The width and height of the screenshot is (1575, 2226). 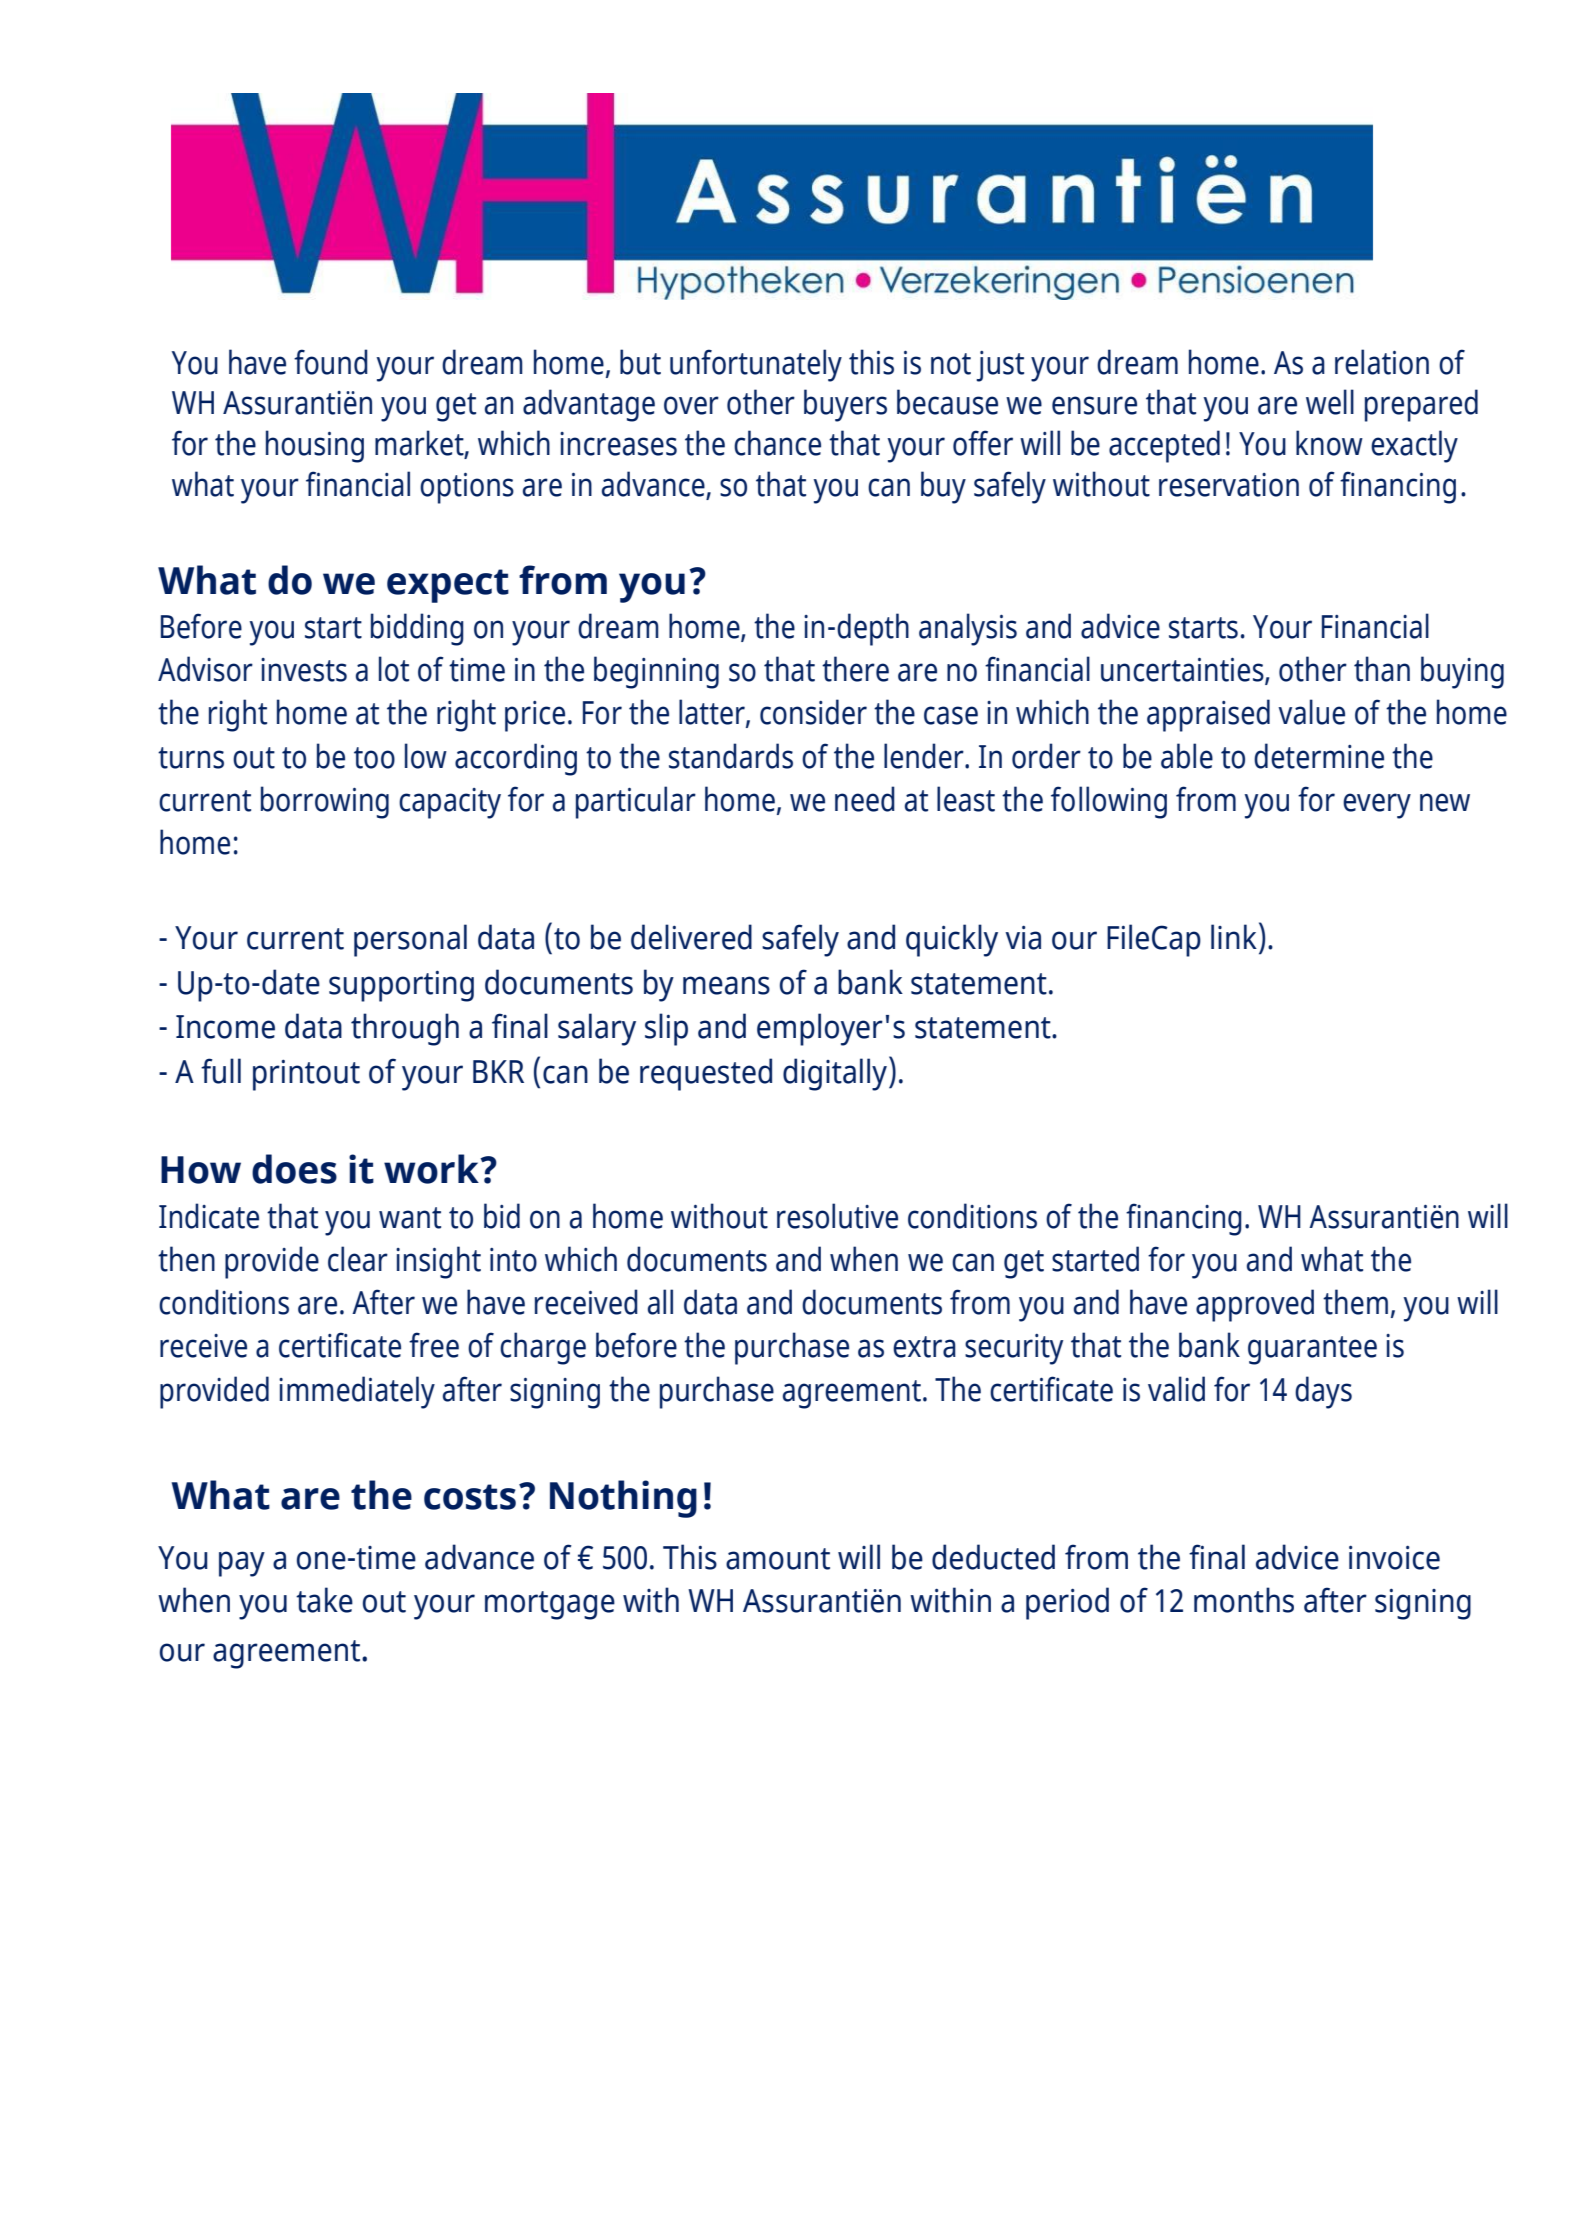 I want to click on well, so click(x=1330, y=402).
